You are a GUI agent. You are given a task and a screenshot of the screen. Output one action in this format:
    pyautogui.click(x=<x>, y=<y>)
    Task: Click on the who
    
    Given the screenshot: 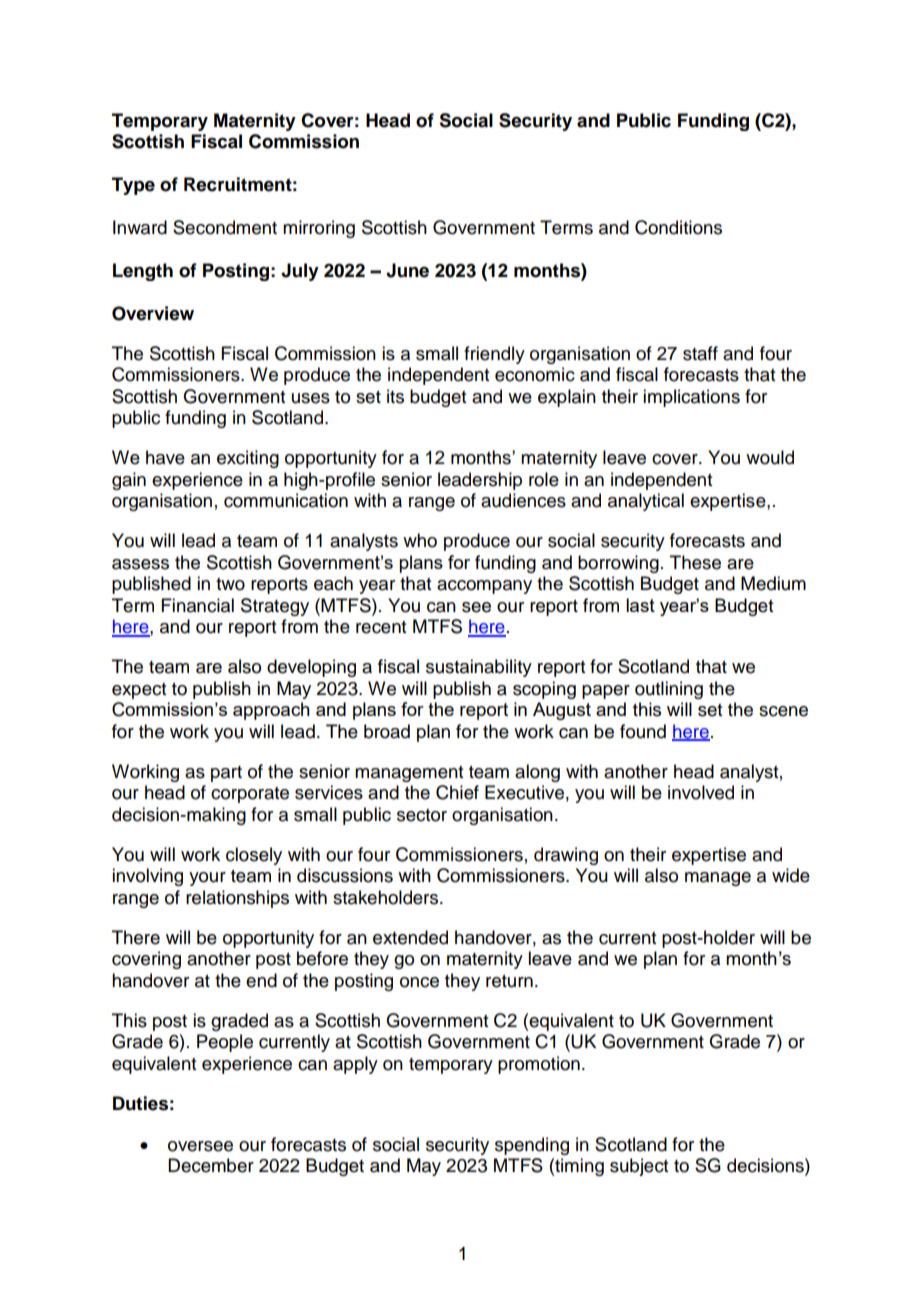 What is the action you would take?
    pyautogui.click(x=420, y=540)
